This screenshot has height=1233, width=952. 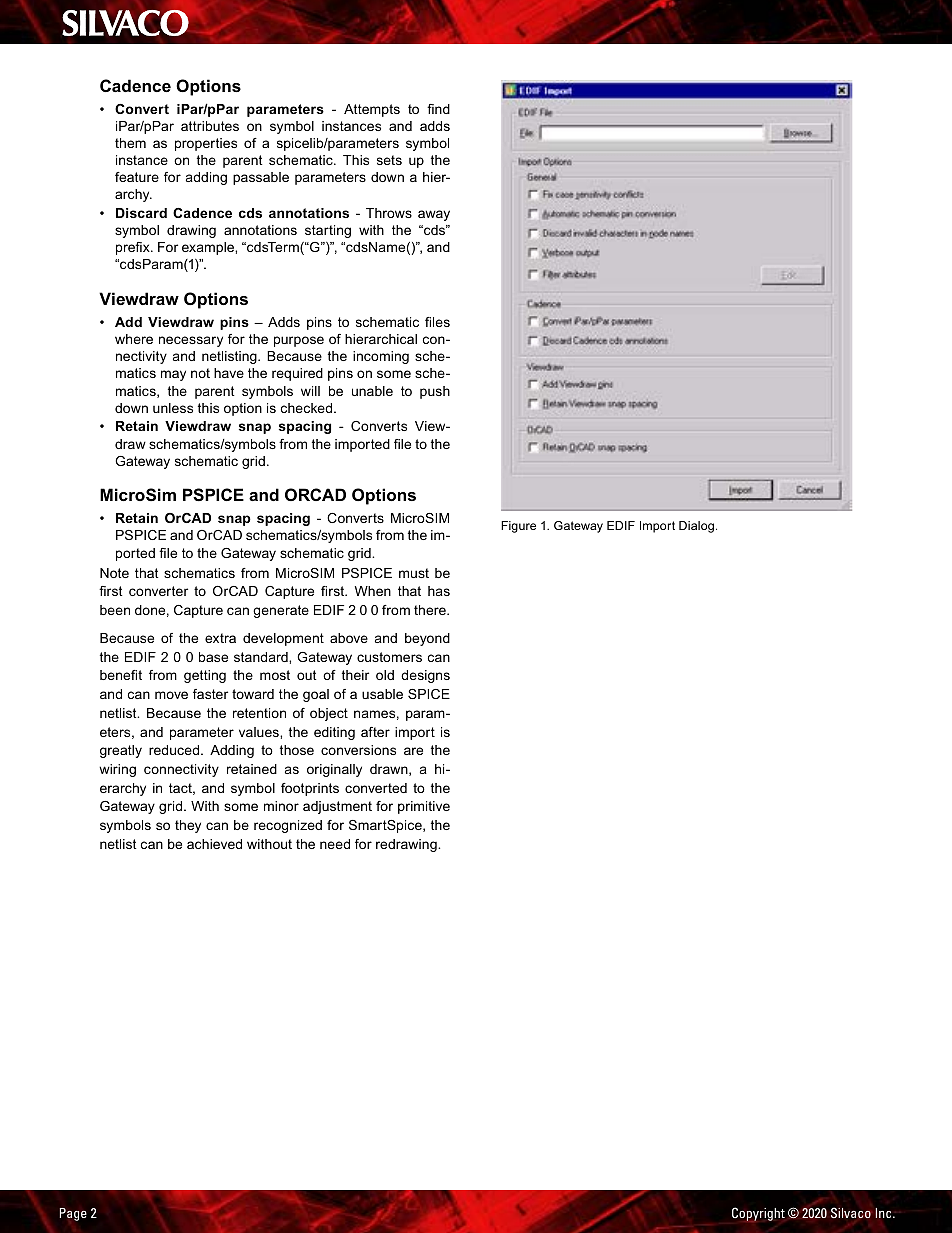 I want to click on benefit, so click(x=121, y=675).
